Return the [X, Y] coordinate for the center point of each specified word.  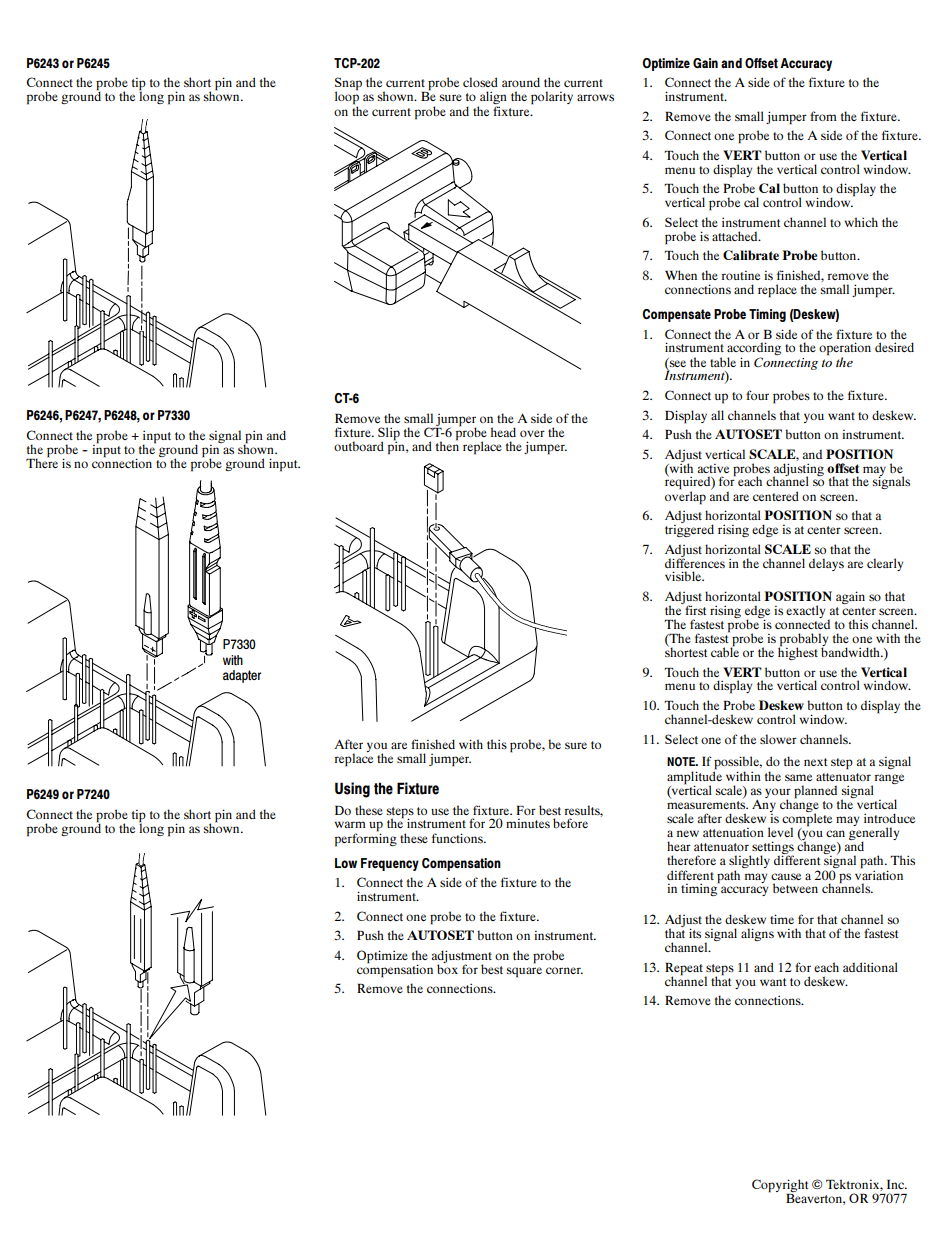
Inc [897, 1184]
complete [807, 819]
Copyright [780, 1187]
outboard [359, 446]
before [570, 823]
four [757, 395]
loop [347, 98]
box [447, 968]
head [503, 432]
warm [350, 824]
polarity [552, 98]
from [823, 116]
